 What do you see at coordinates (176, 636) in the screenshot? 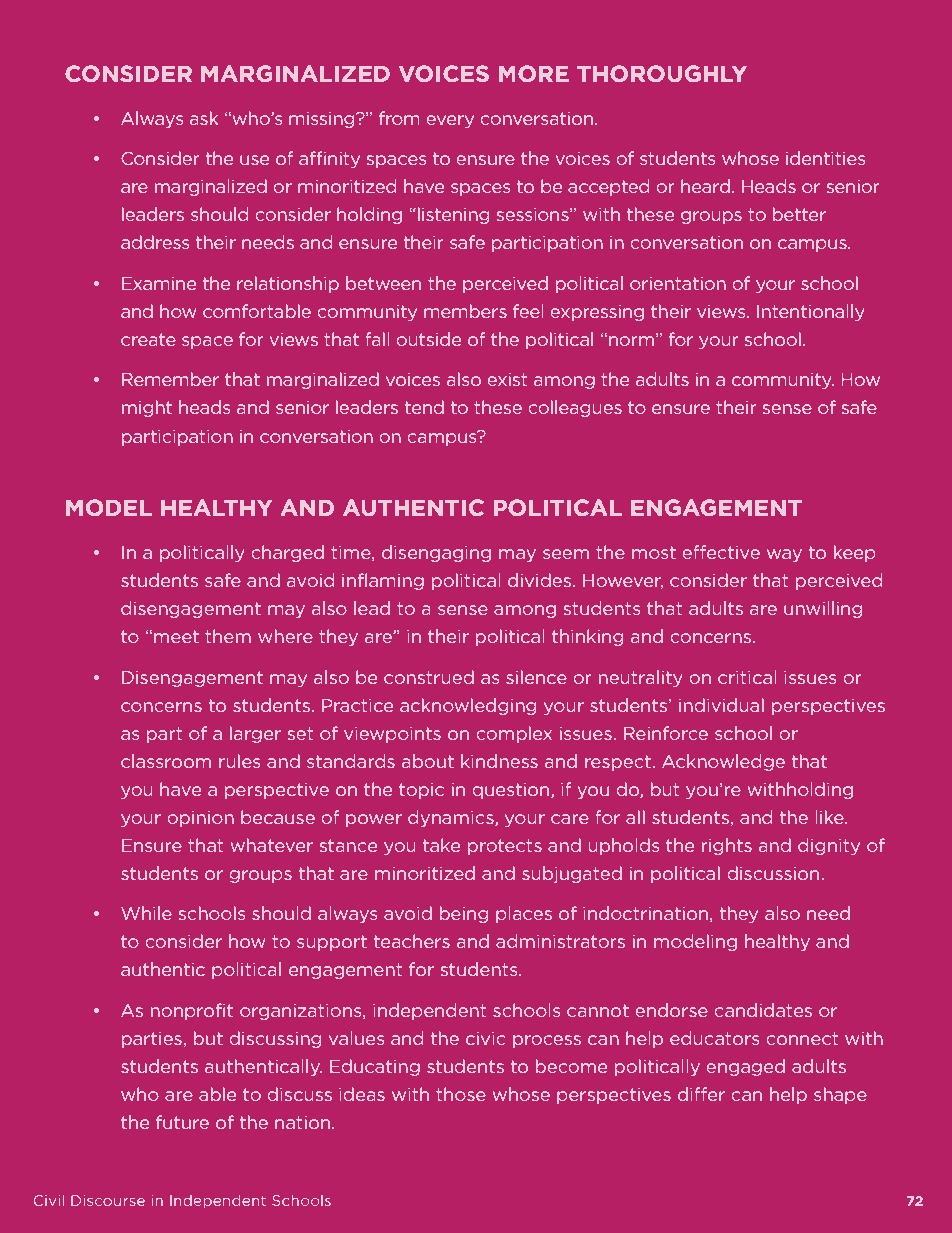
I see `meet` at bounding box center [176, 636].
